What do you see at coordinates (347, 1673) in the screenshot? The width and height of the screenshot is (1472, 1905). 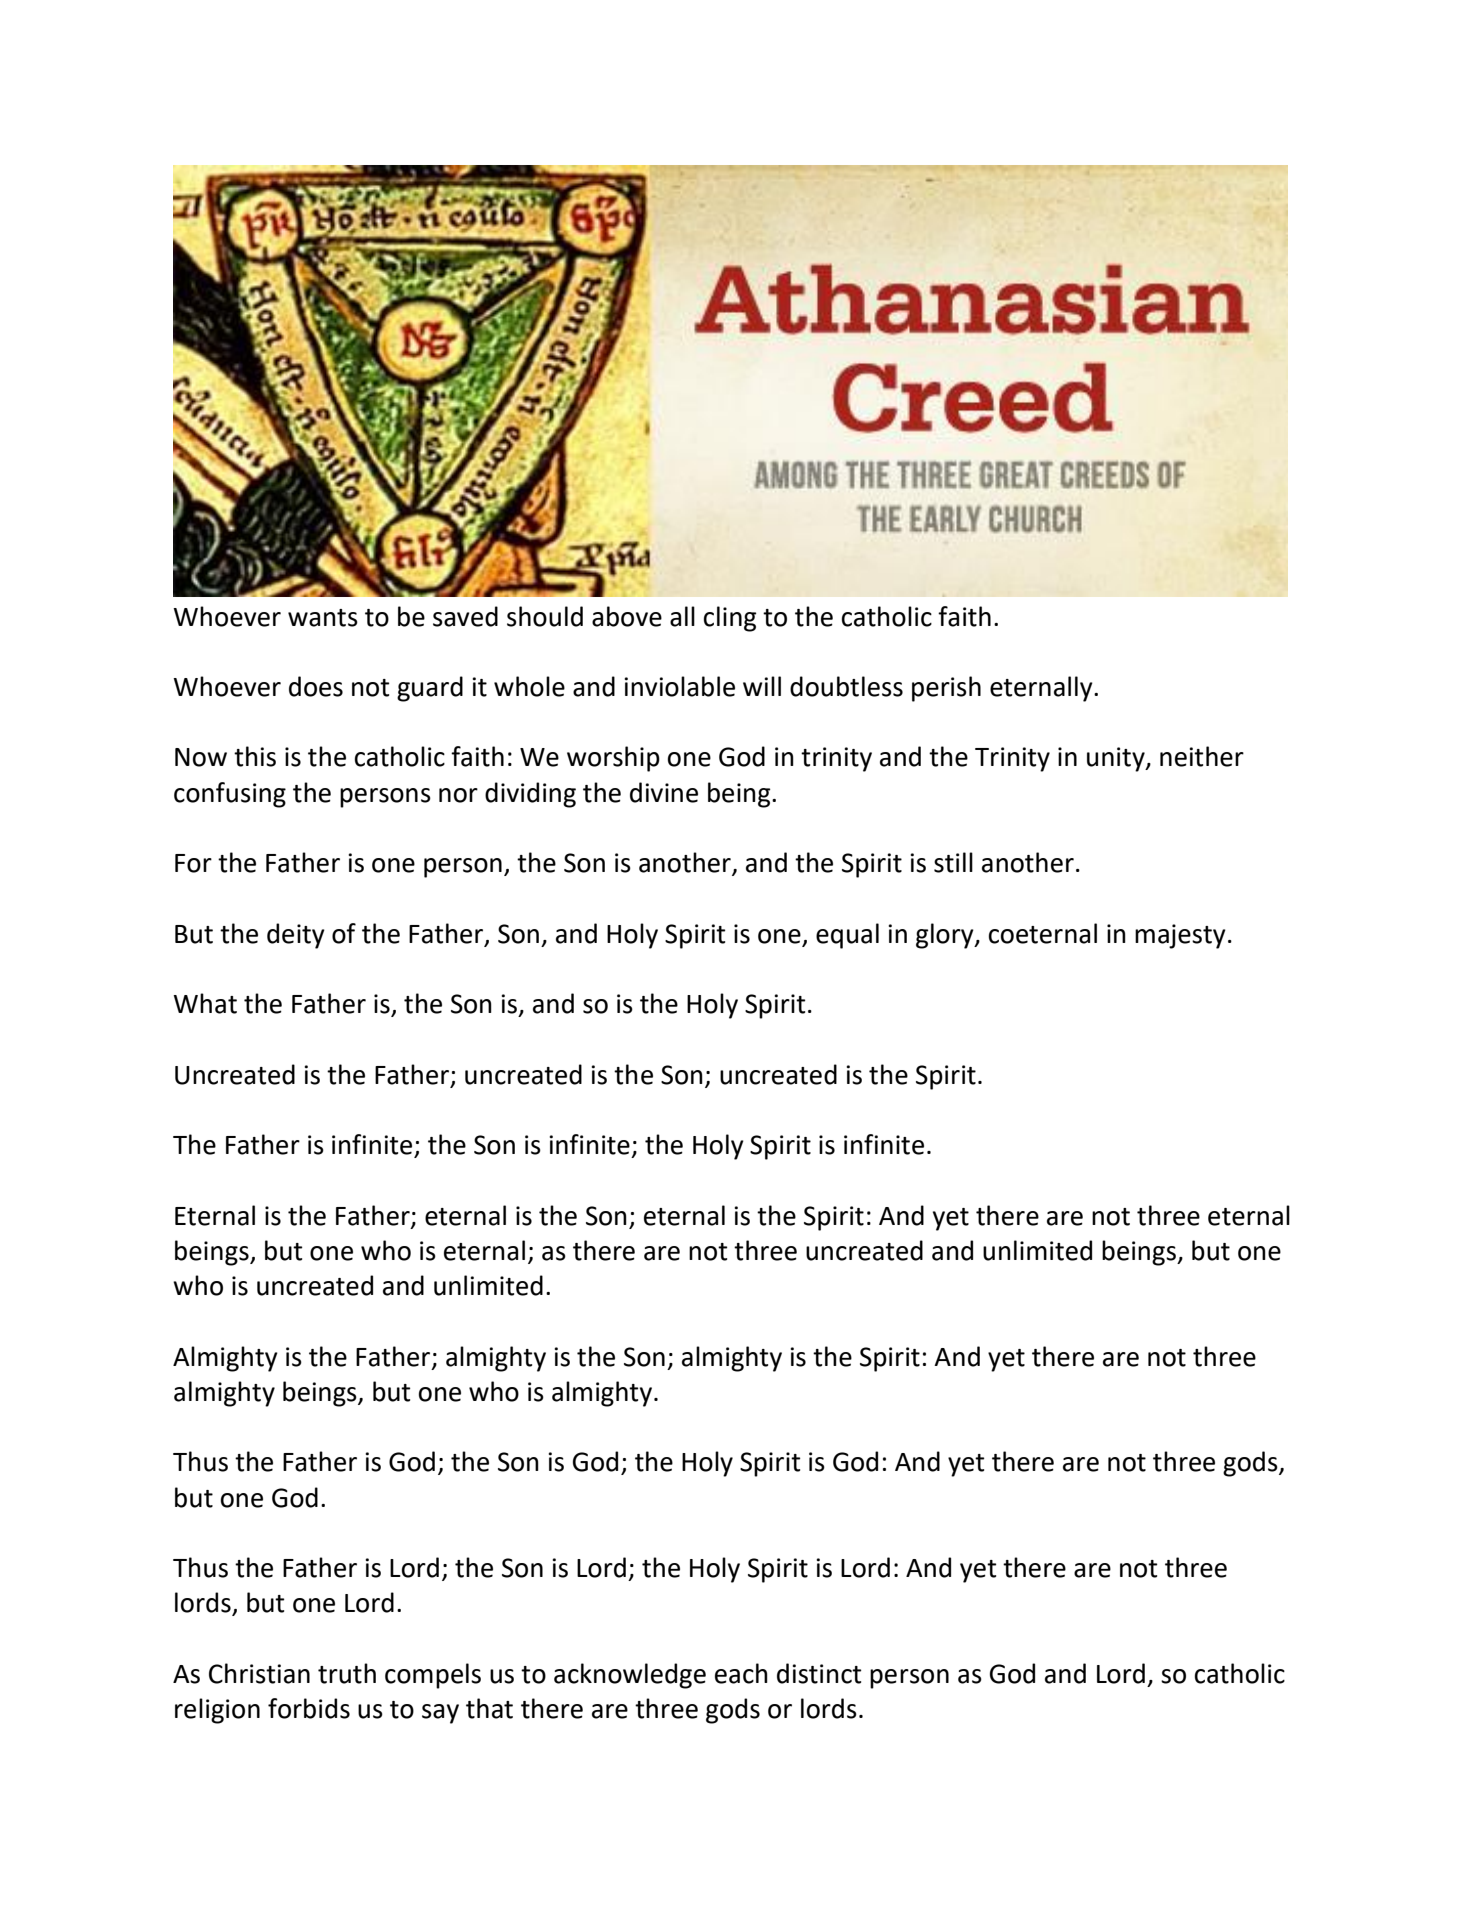 I see `truth` at bounding box center [347, 1673].
